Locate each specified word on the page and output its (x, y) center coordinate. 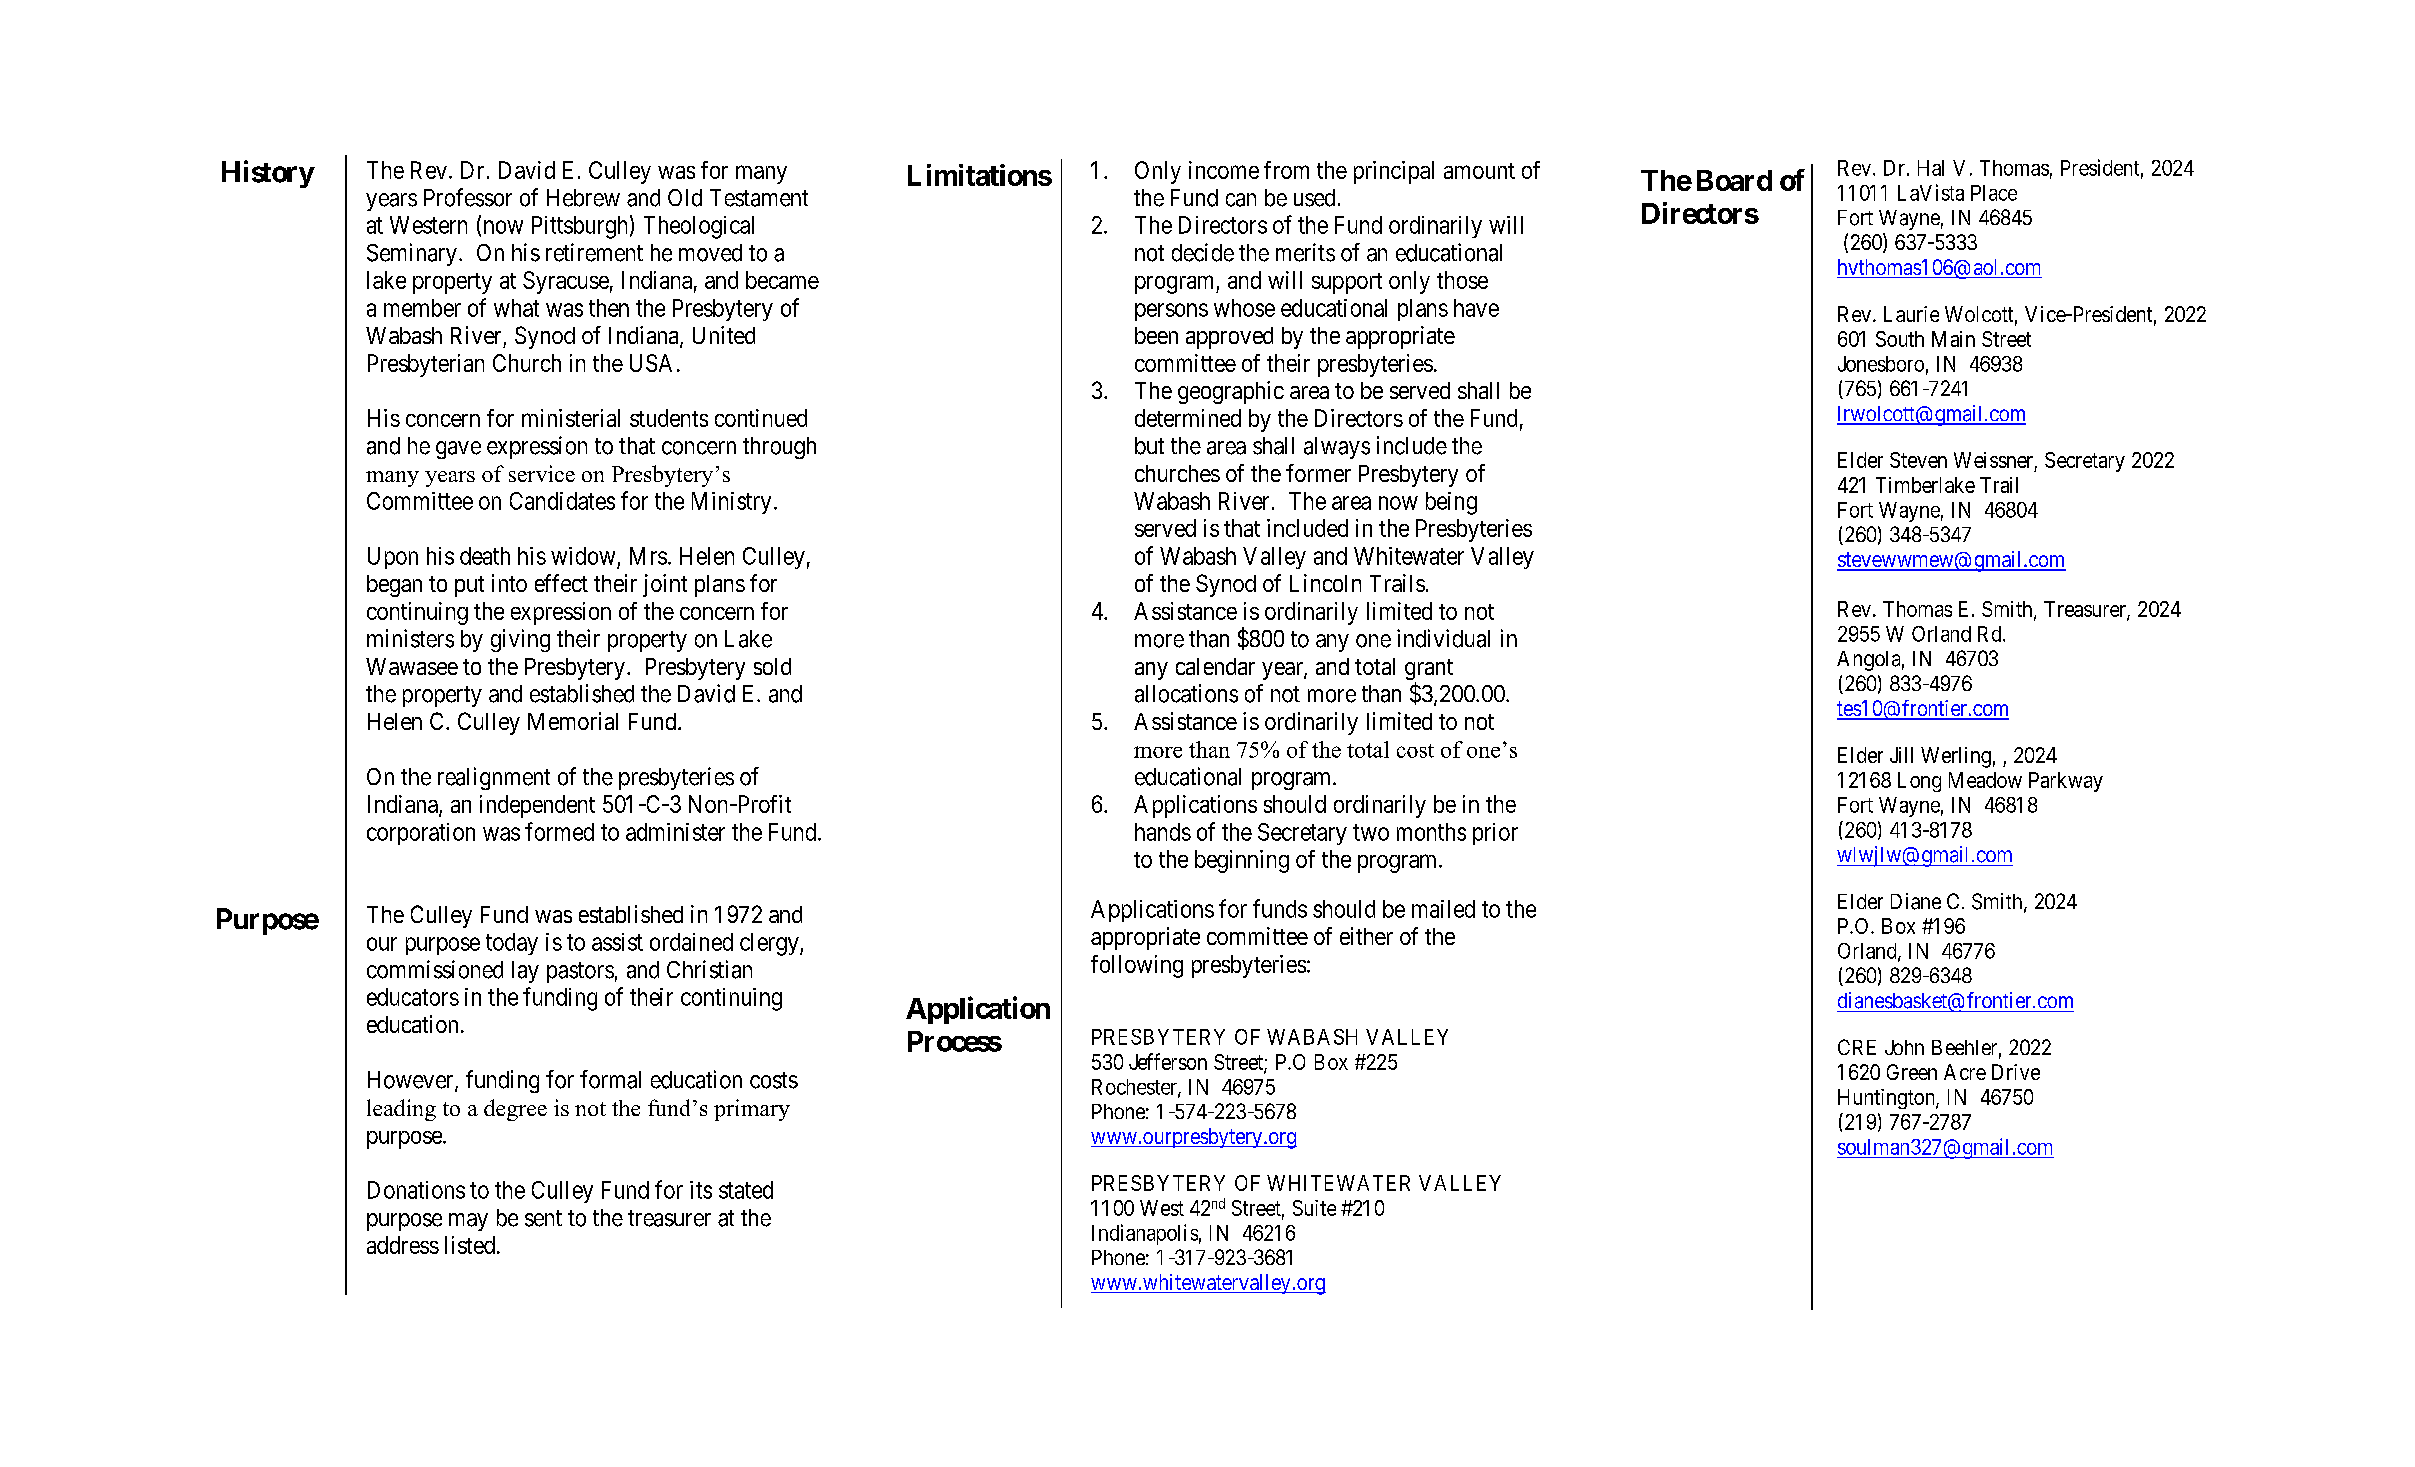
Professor (468, 197)
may (468, 1222)
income (1224, 170)
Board (1734, 180)
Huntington (1887, 1099)
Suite (1314, 1208)
